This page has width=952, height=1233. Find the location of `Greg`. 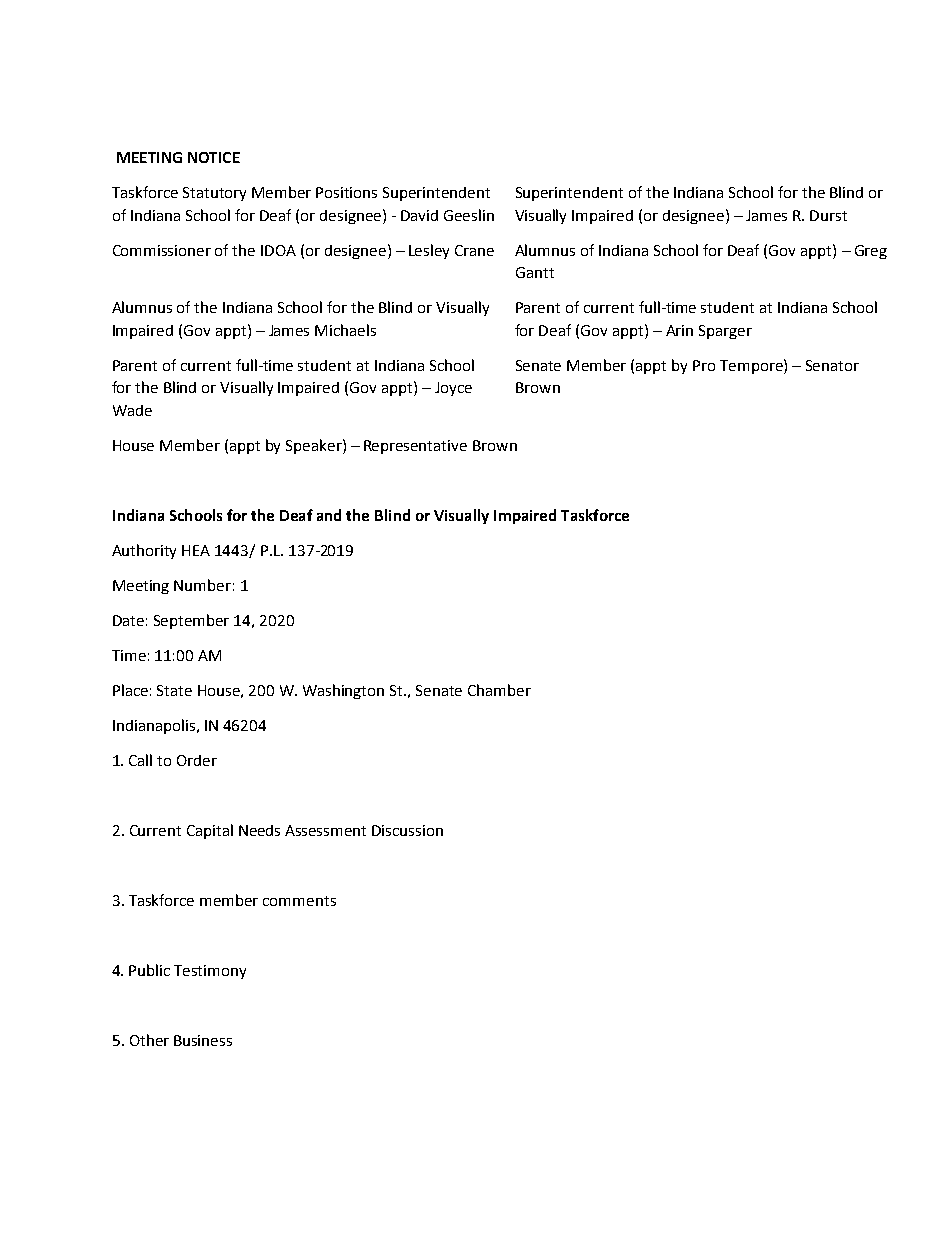

Greg is located at coordinates (871, 252).
